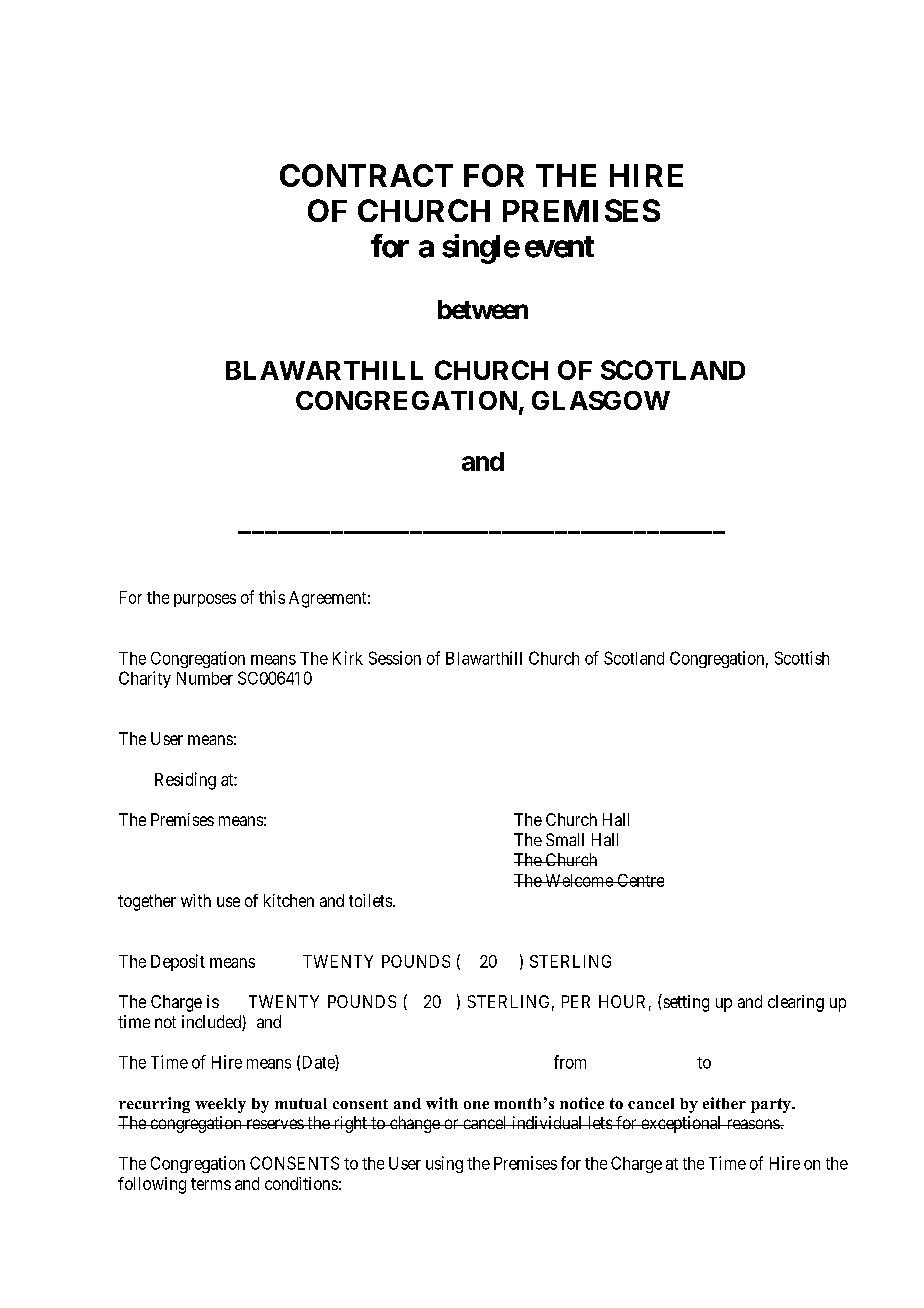 Image resolution: width=924 pixels, height=1308 pixels. Describe the element at coordinates (559, 247) in the document. I see `event` at that location.
